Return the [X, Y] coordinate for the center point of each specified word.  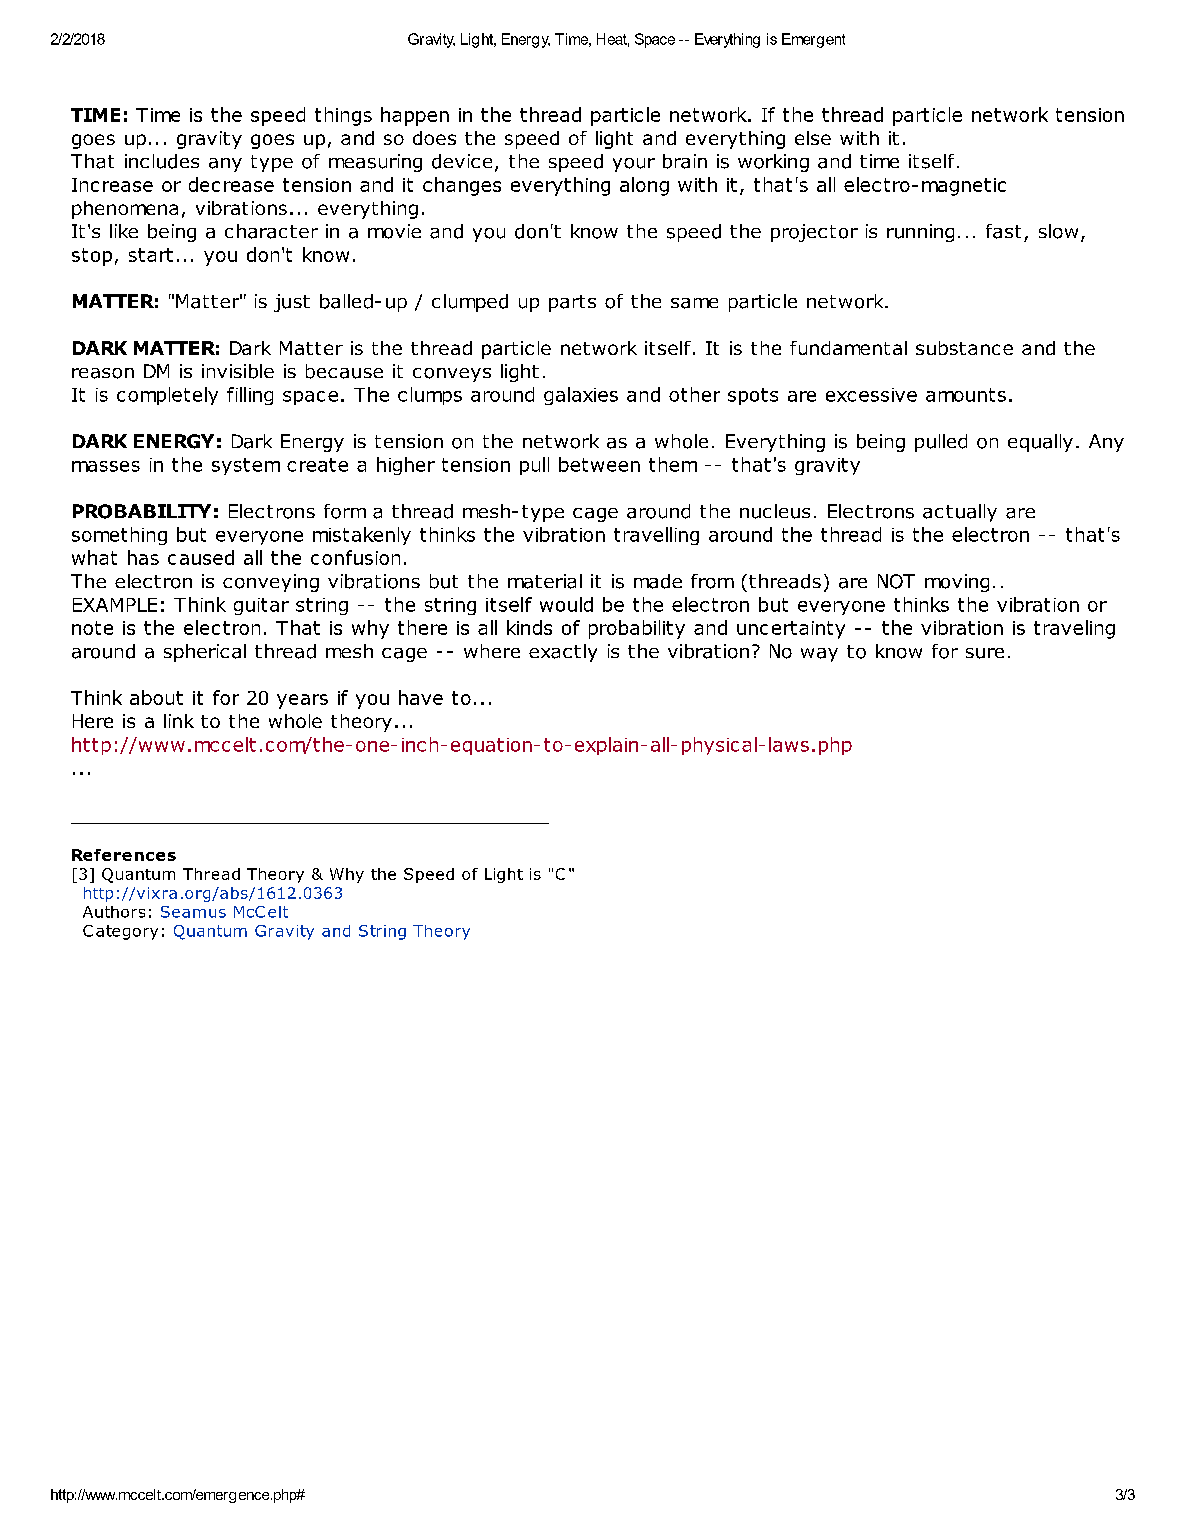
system [246, 466]
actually [960, 513]
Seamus [193, 912]
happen [415, 116]
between [599, 464]
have [421, 697]
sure [985, 653]
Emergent [813, 40]
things [343, 116]
